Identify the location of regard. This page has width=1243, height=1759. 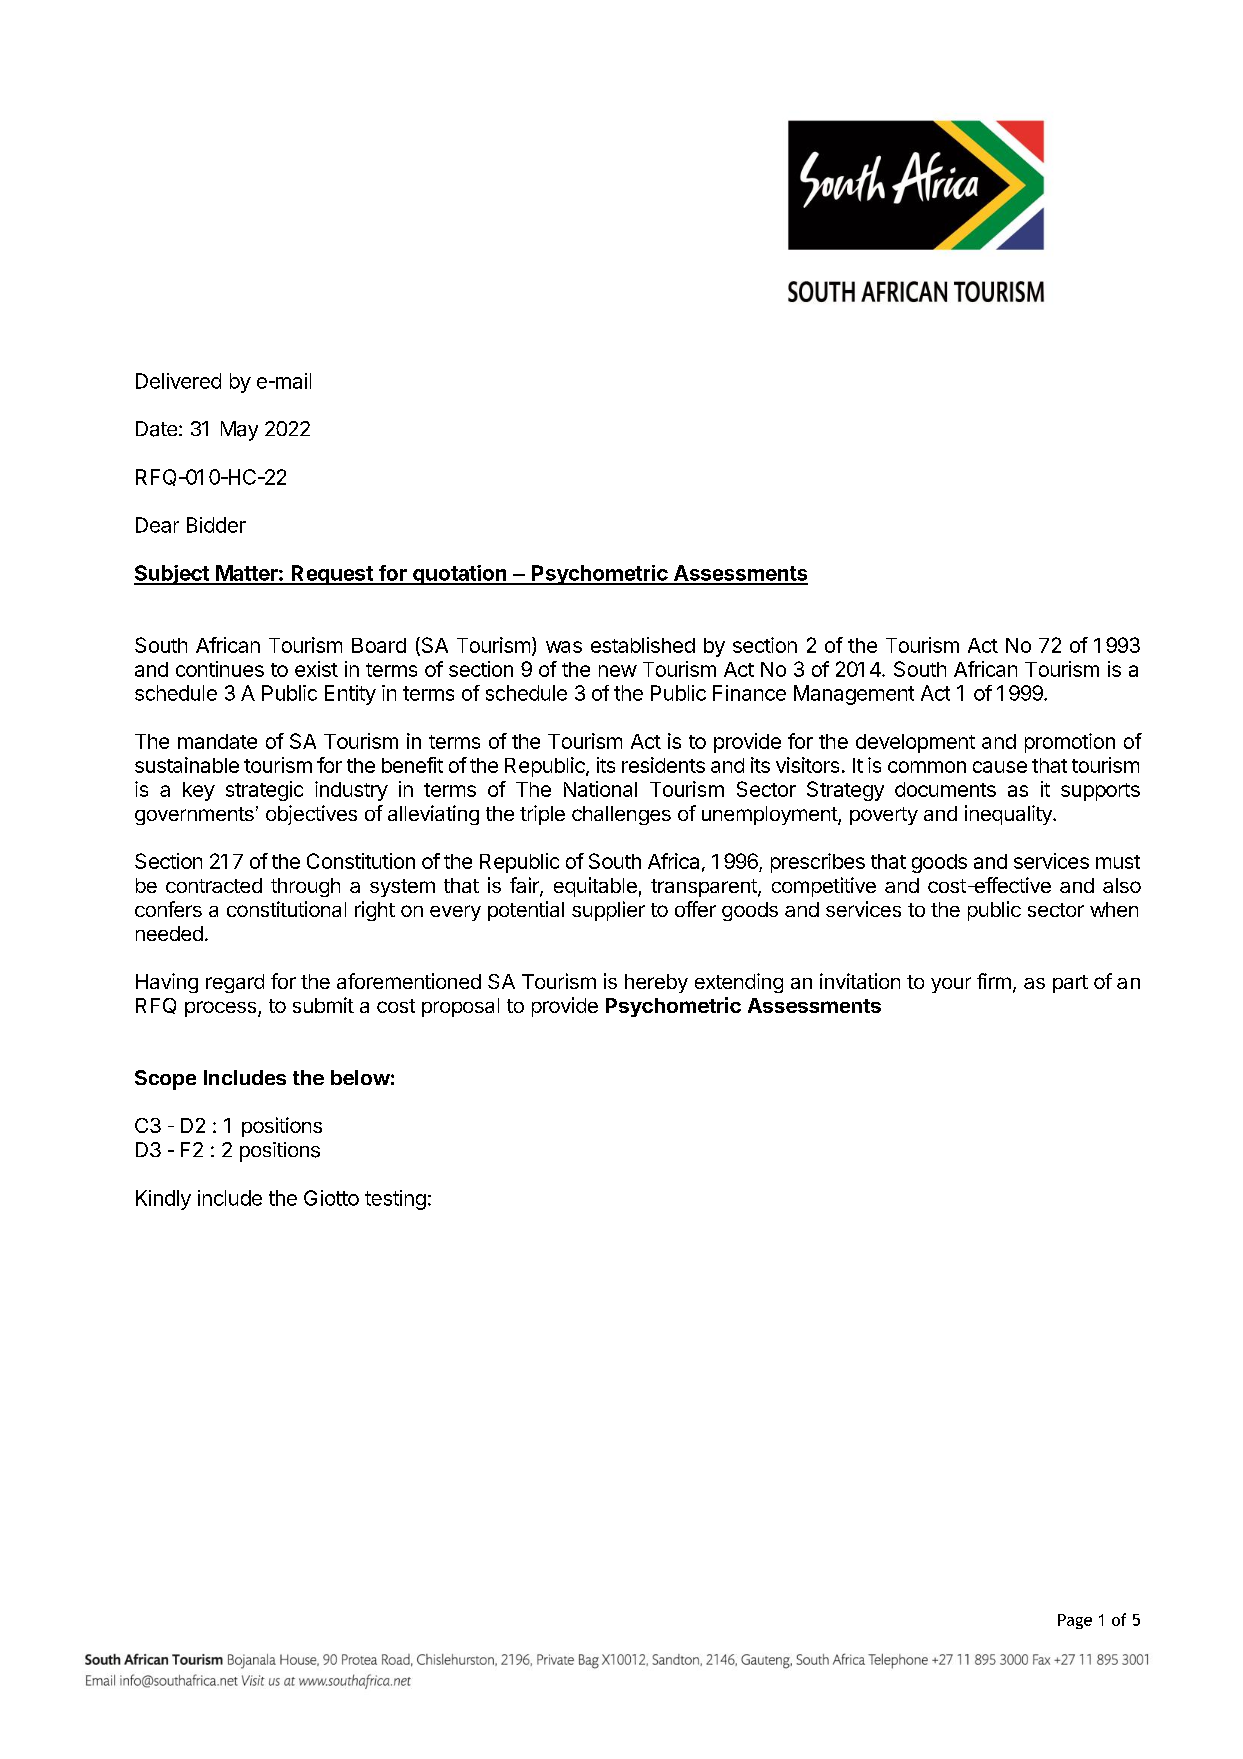
(235, 983).
